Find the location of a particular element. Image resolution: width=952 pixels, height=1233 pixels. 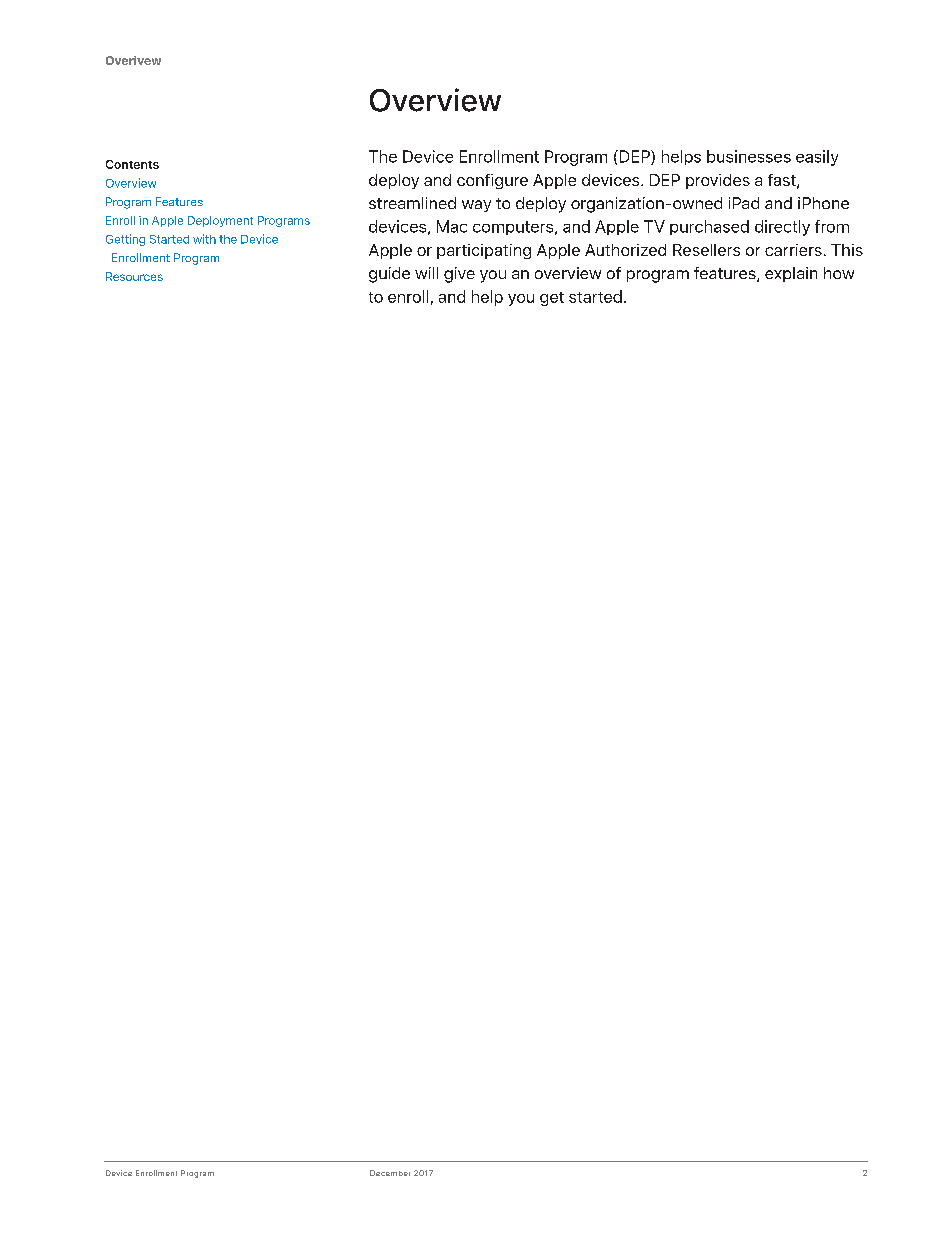

guide is located at coordinates (389, 275).
